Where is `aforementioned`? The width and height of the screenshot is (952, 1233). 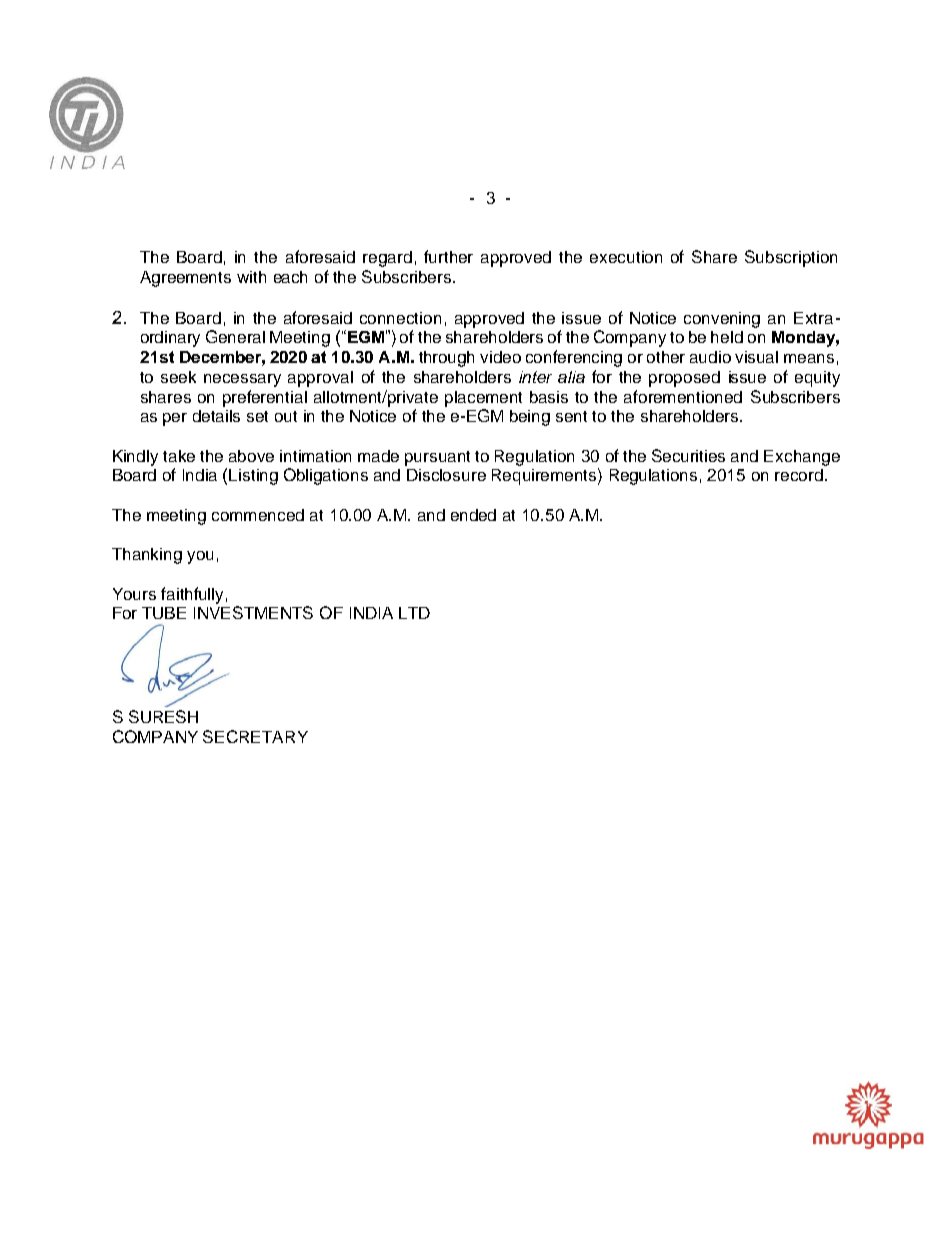 aforementioned is located at coordinates (683, 396).
